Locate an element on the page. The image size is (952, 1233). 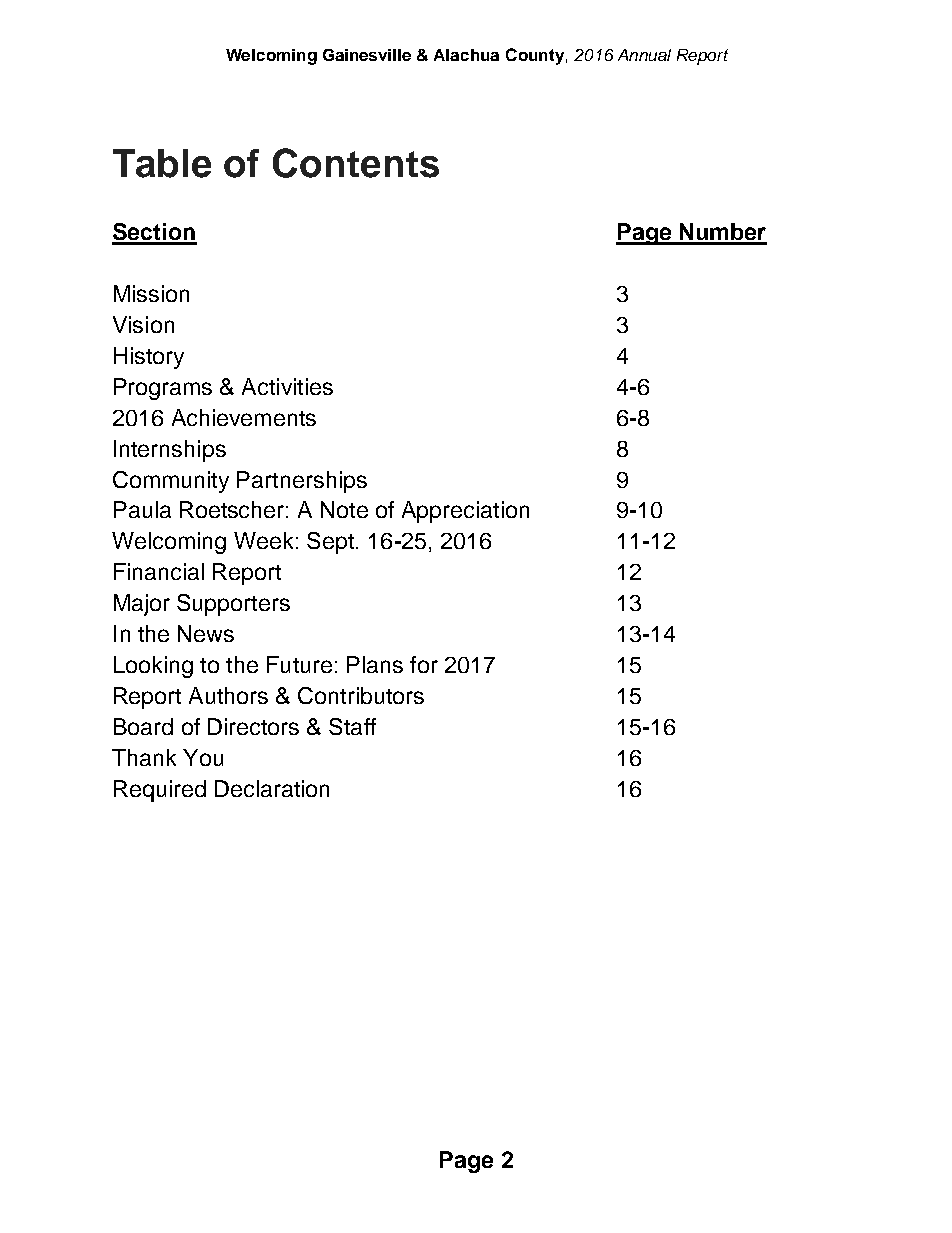
Contents is located at coordinates (356, 163).
